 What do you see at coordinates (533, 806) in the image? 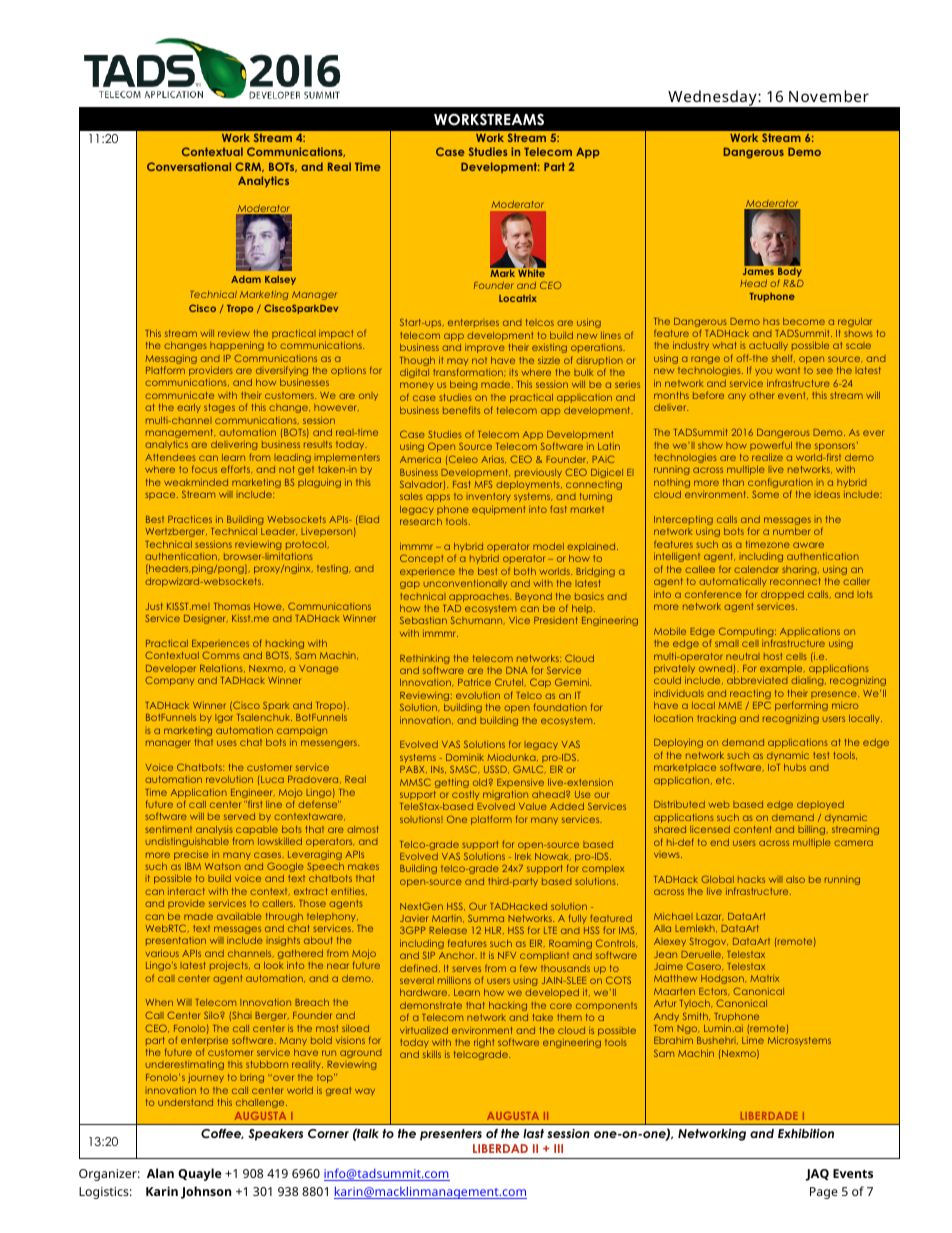
I see `Value` at bounding box center [533, 806].
